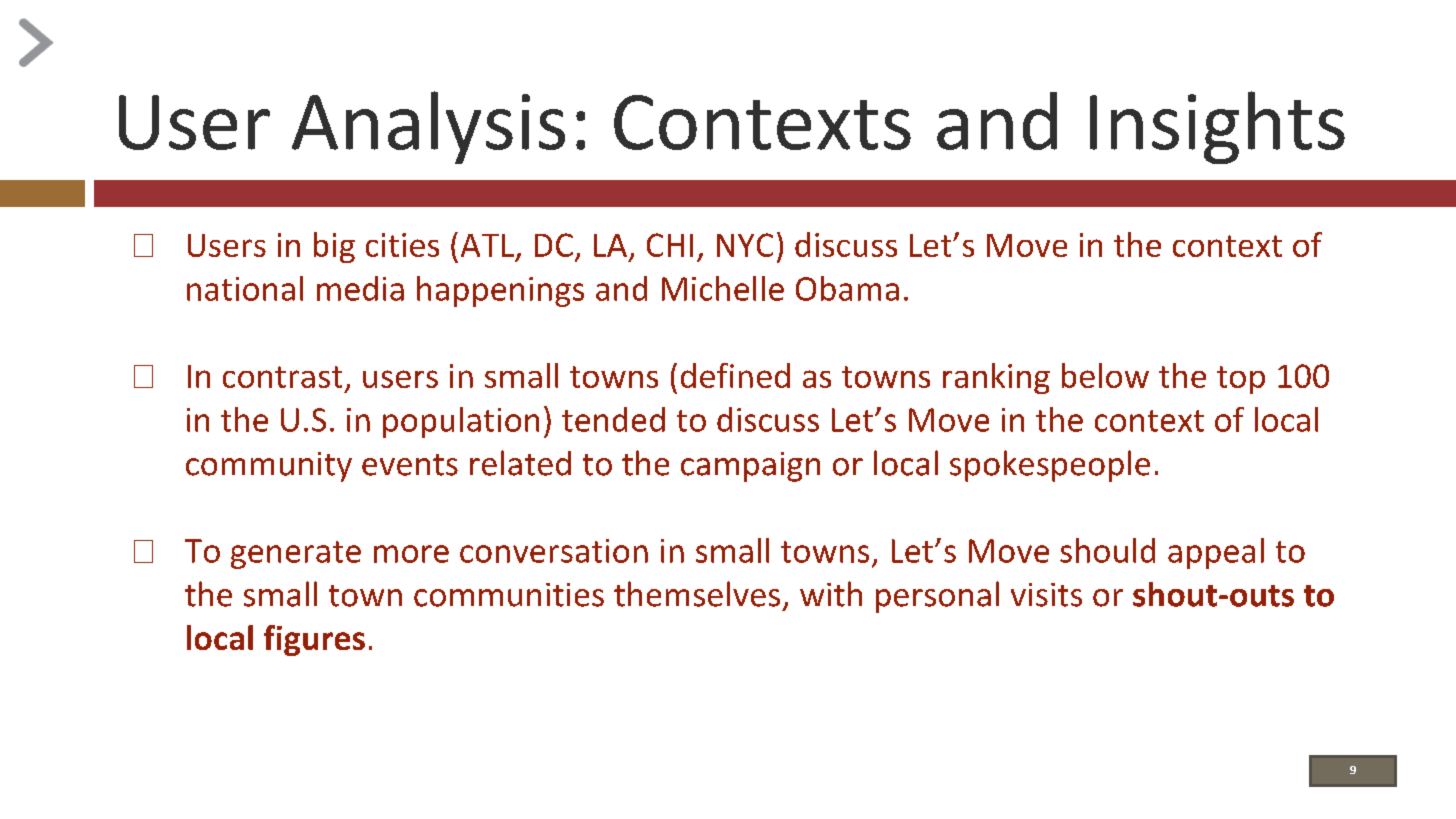  I want to click on Analysis, so click(428, 127).
